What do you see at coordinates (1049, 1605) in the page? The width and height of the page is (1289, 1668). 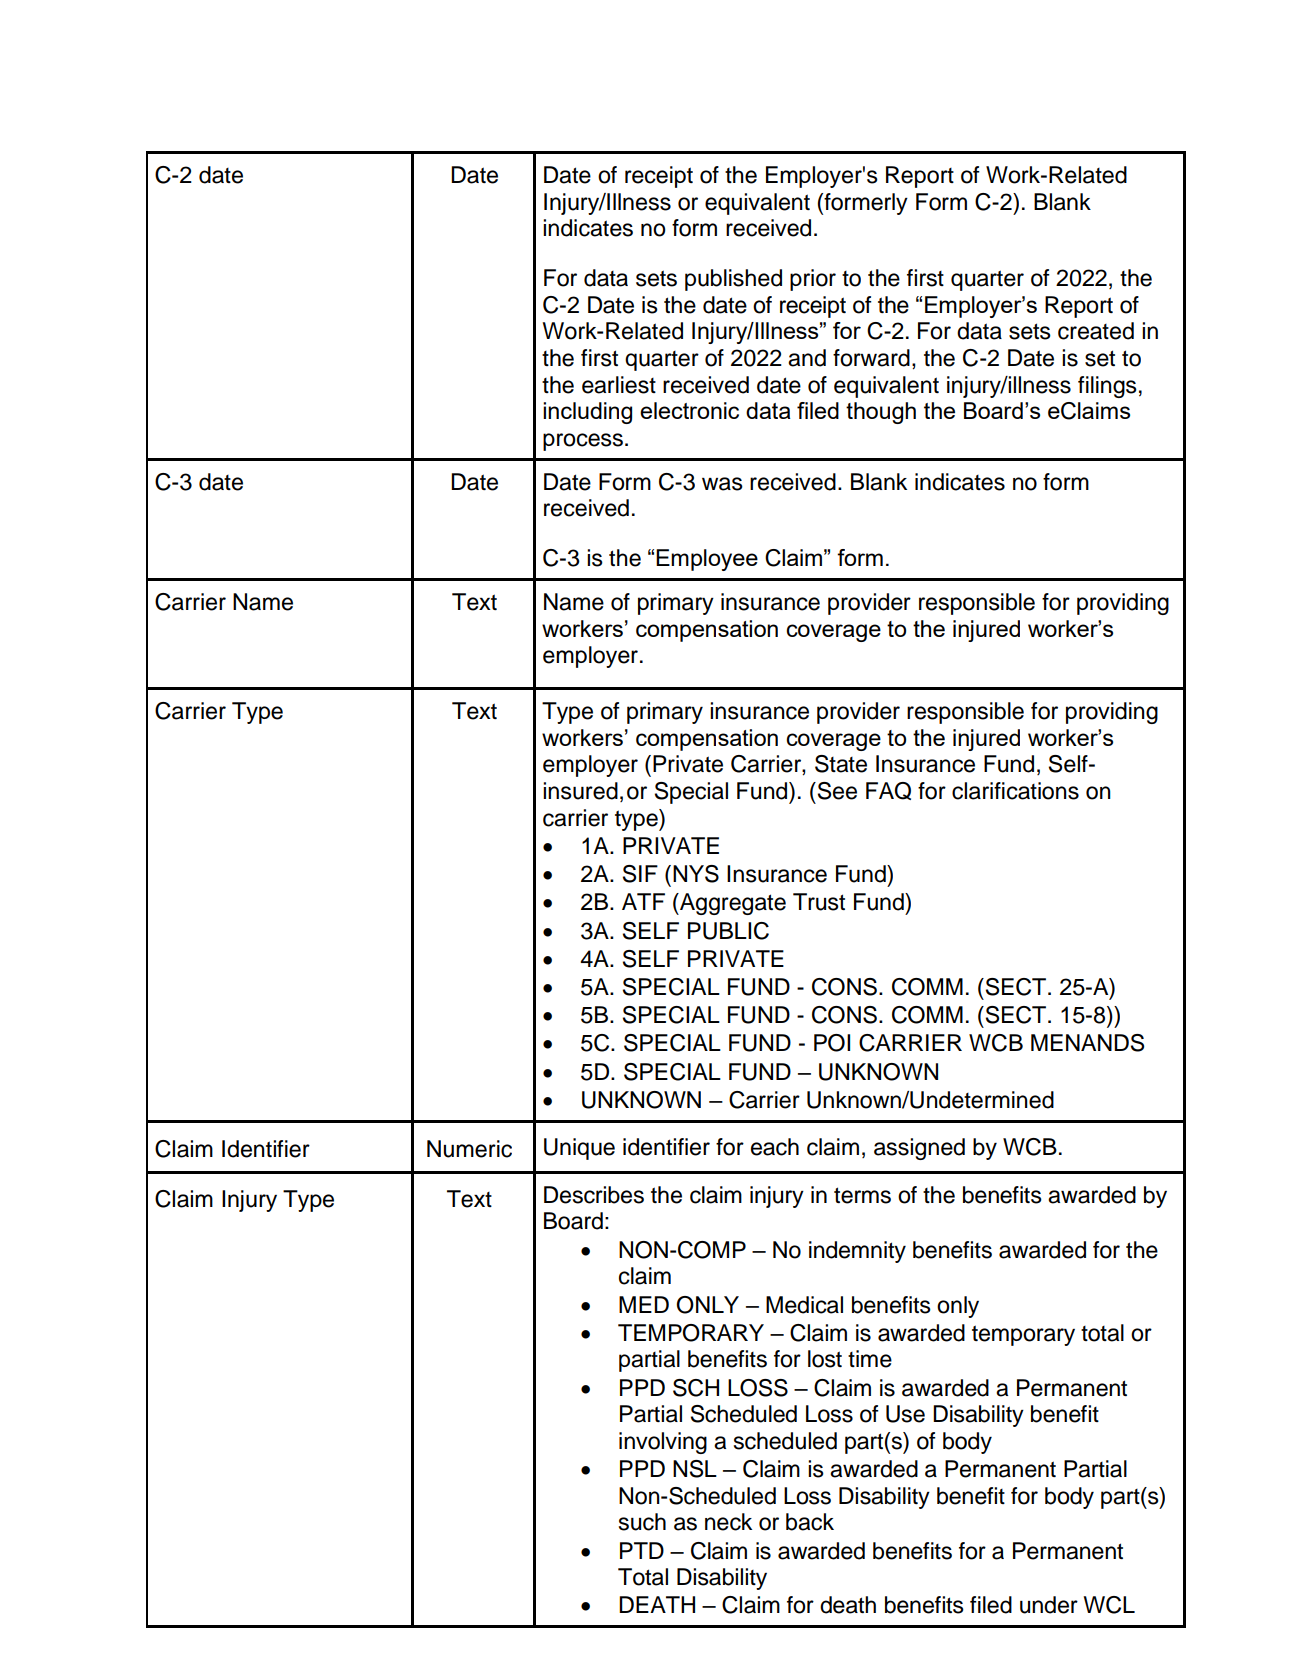 I see `under` at bounding box center [1049, 1605].
